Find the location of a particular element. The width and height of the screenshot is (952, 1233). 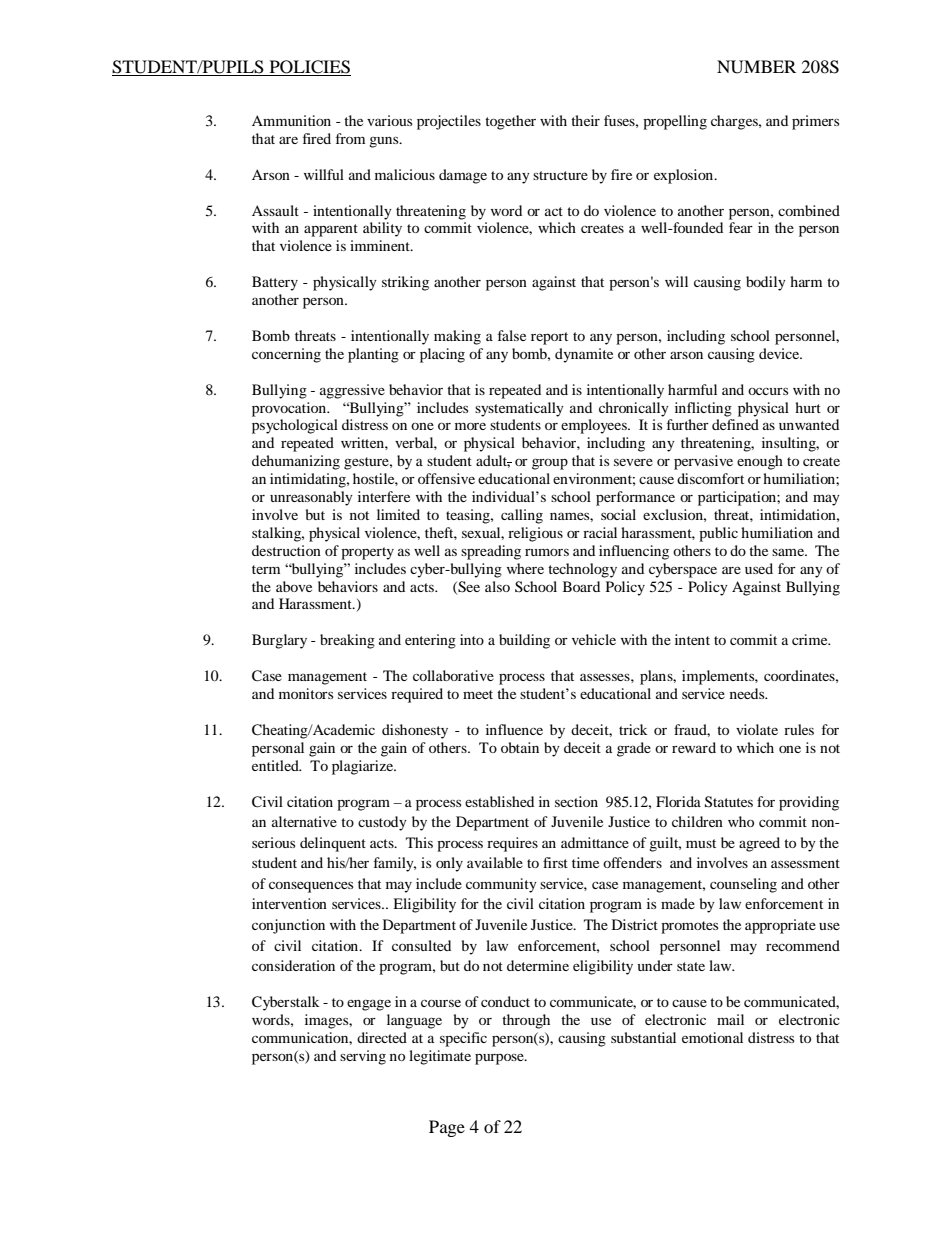

written is located at coordinates (363, 442).
